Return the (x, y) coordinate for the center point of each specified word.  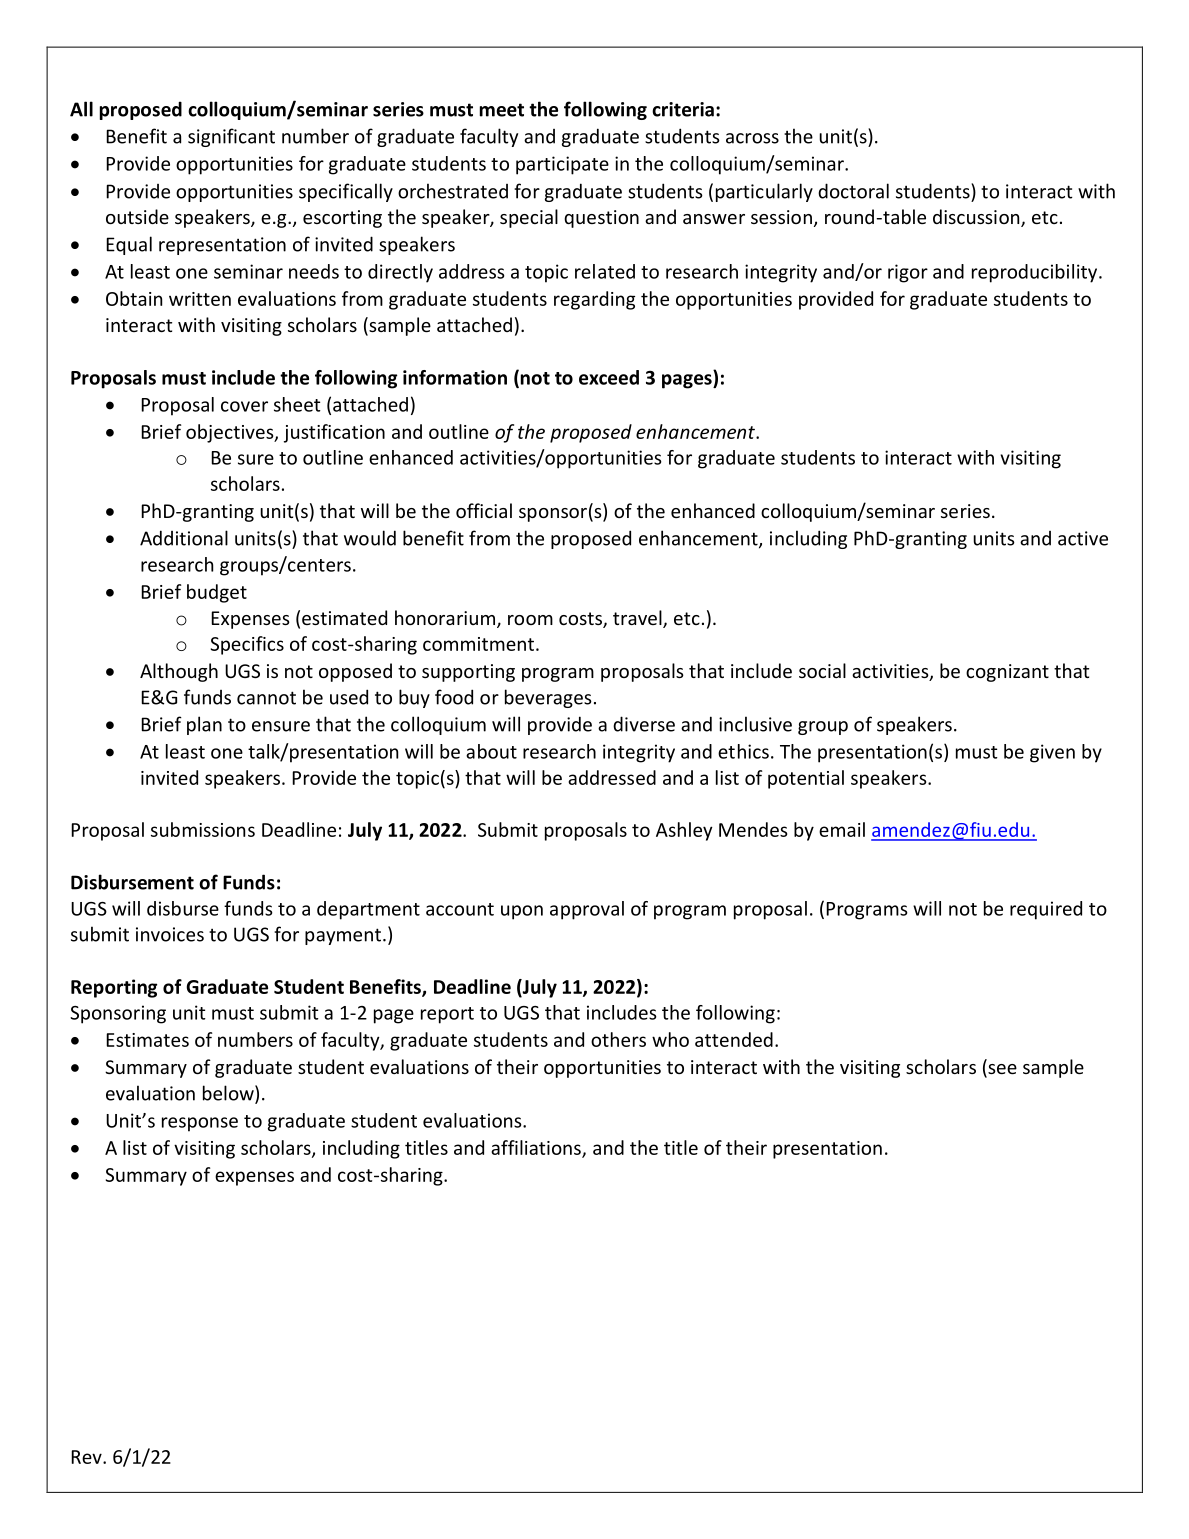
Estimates (147, 1040)
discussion (977, 218)
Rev (87, 1457)
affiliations (537, 1148)
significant (231, 137)
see (1001, 1070)
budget (217, 593)
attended (734, 1039)
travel (638, 619)
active (1083, 538)
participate (562, 165)
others (618, 1039)
